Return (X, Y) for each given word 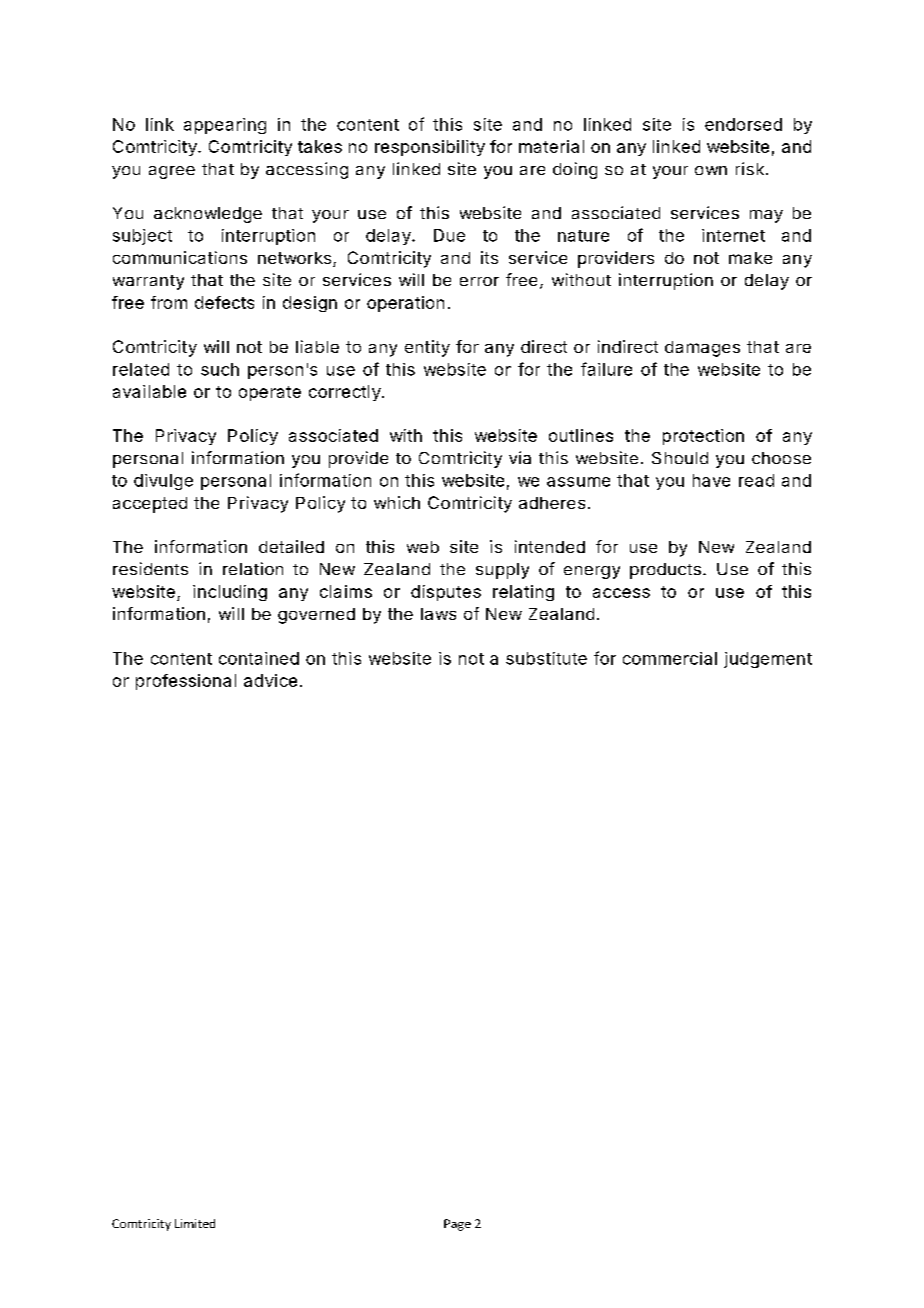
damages (702, 349)
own (711, 170)
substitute (546, 658)
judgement (768, 660)
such (220, 369)
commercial (670, 658)
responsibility (430, 148)
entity (427, 348)
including (230, 593)
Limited (195, 1223)
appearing (225, 126)
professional (186, 682)
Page (457, 1225)
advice (270, 680)
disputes (446, 593)
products (665, 571)
